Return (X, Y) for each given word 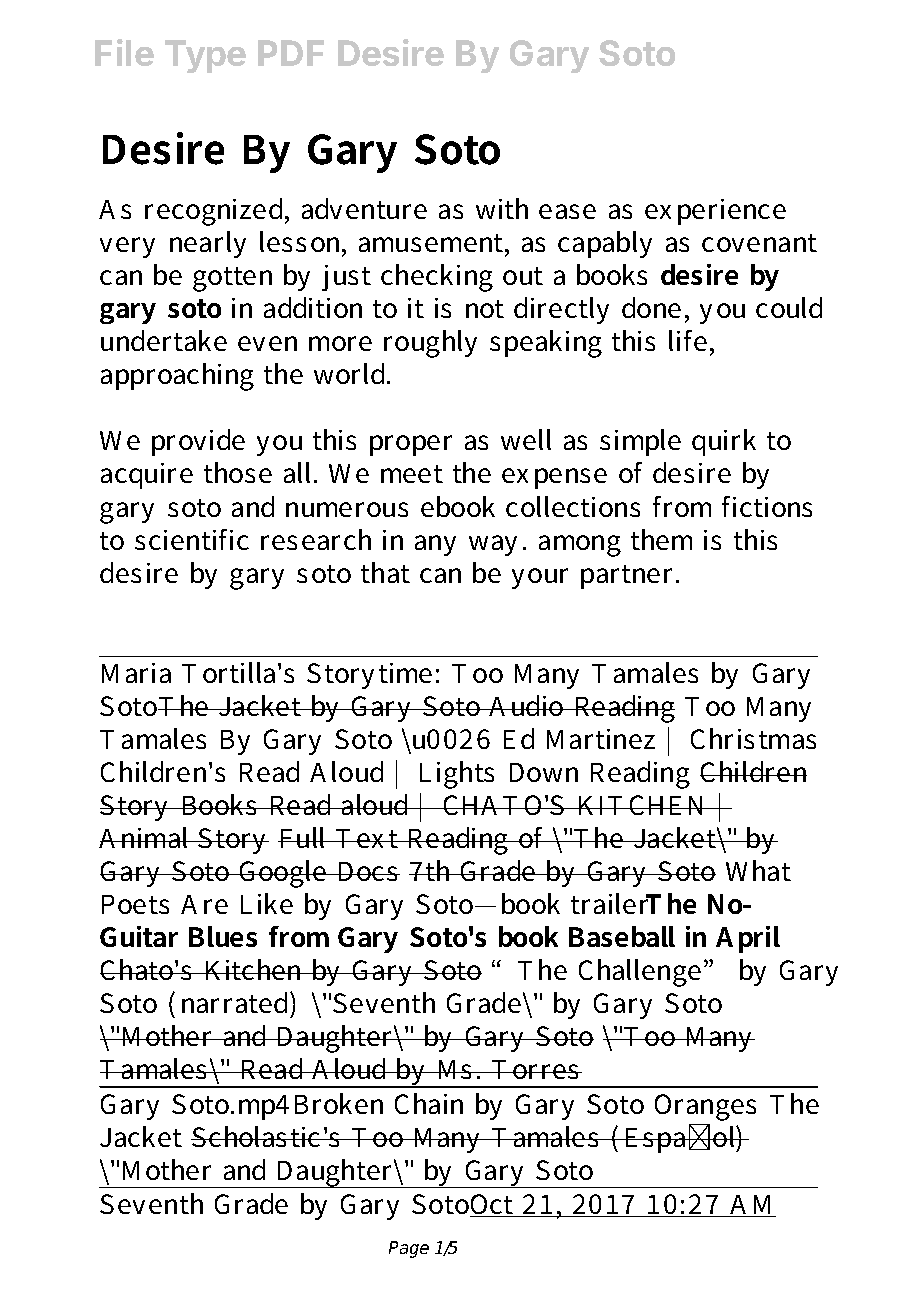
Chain (429, 1103)
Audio (526, 705)
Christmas (753, 738)
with (502, 208)
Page (409, 1249)
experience (715, 212)
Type (205, 56)
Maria (136, 673)
